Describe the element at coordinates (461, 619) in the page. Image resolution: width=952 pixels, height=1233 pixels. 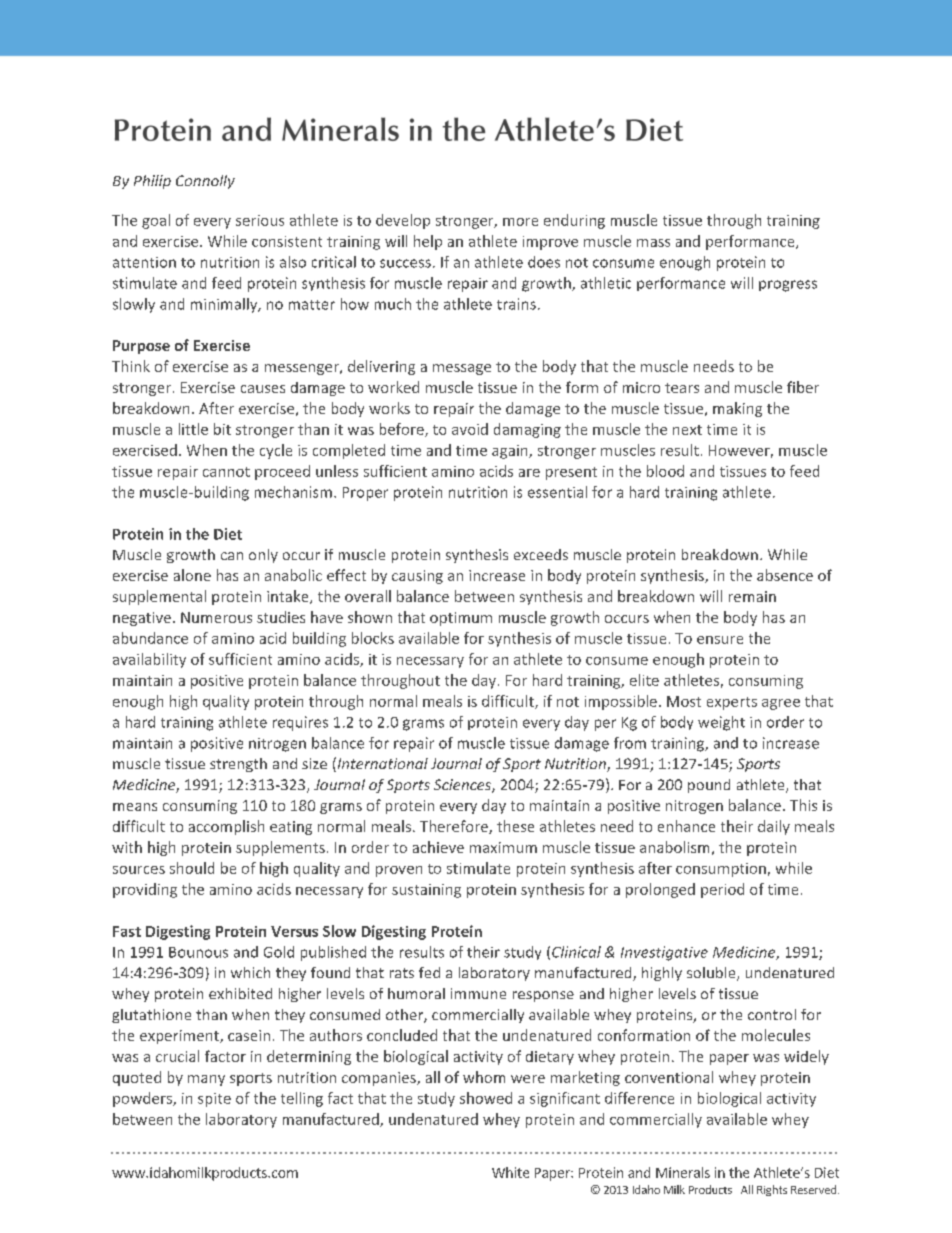
I see `optimum` at that location.
